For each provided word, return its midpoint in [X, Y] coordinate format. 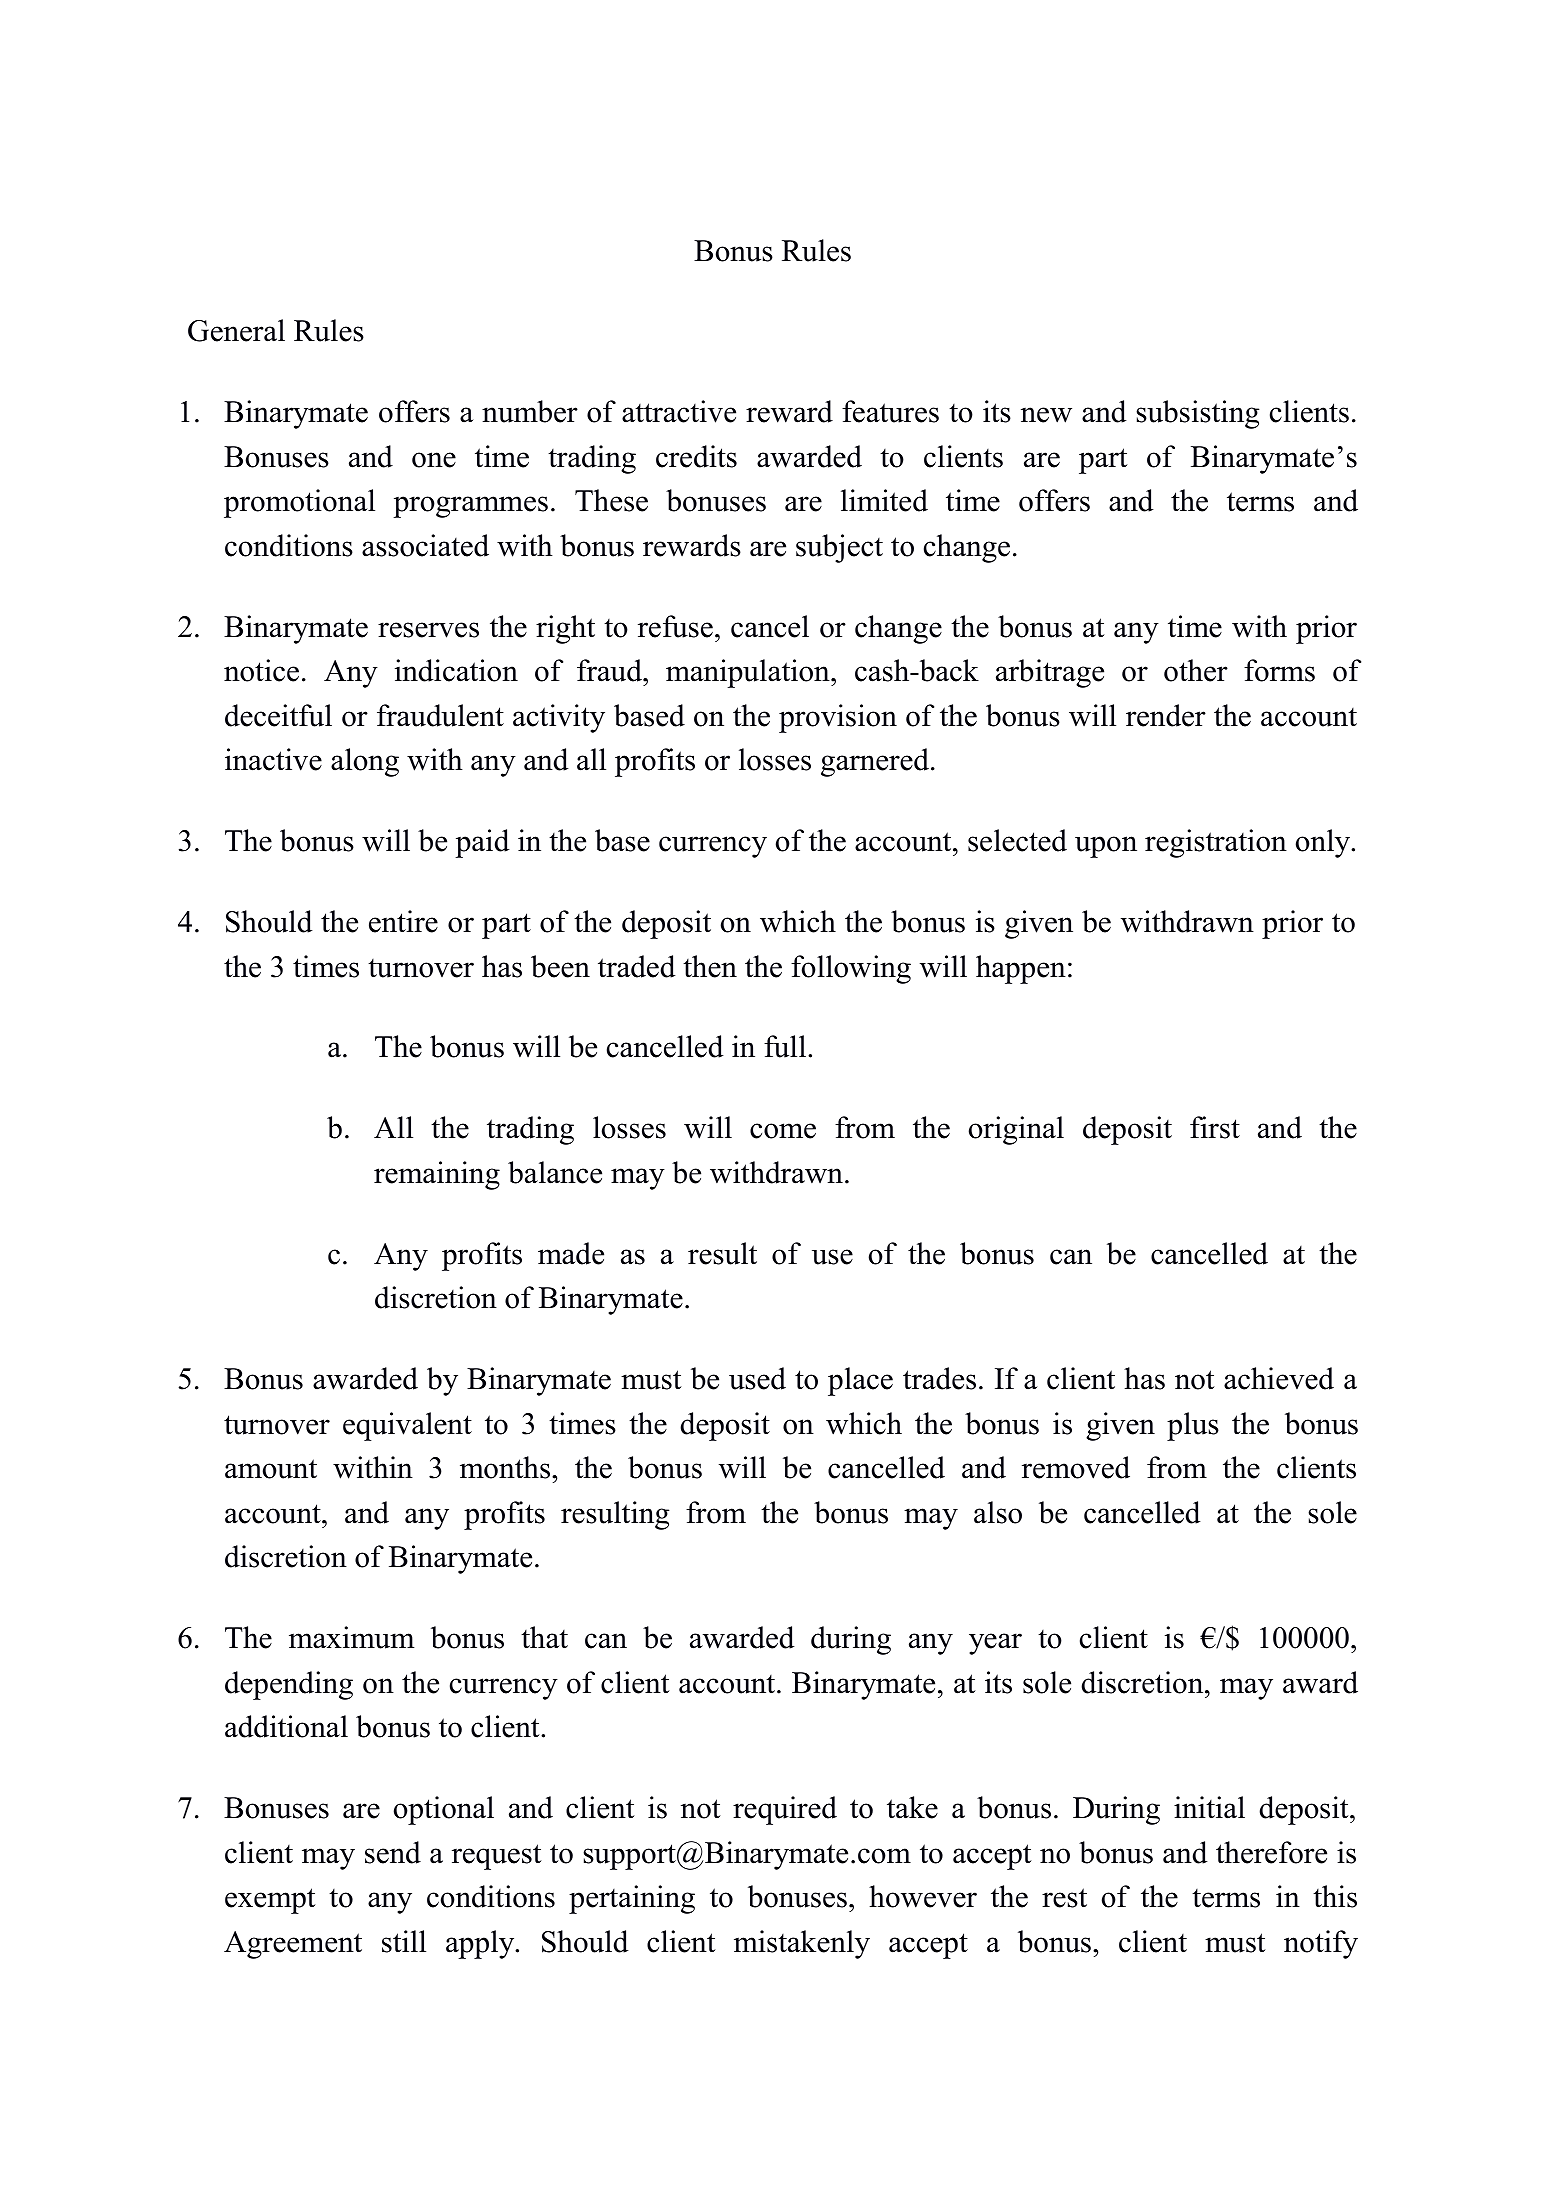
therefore [1271, 1852]
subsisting [1198, 414]
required [785, 1810]
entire [403, 921]
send [393, 1852]
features [890, 411]
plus [1193, 1426]
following [851, 969]
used [757, 1378]
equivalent [407, 1426]
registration [1216, 843]
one [434, 460]
